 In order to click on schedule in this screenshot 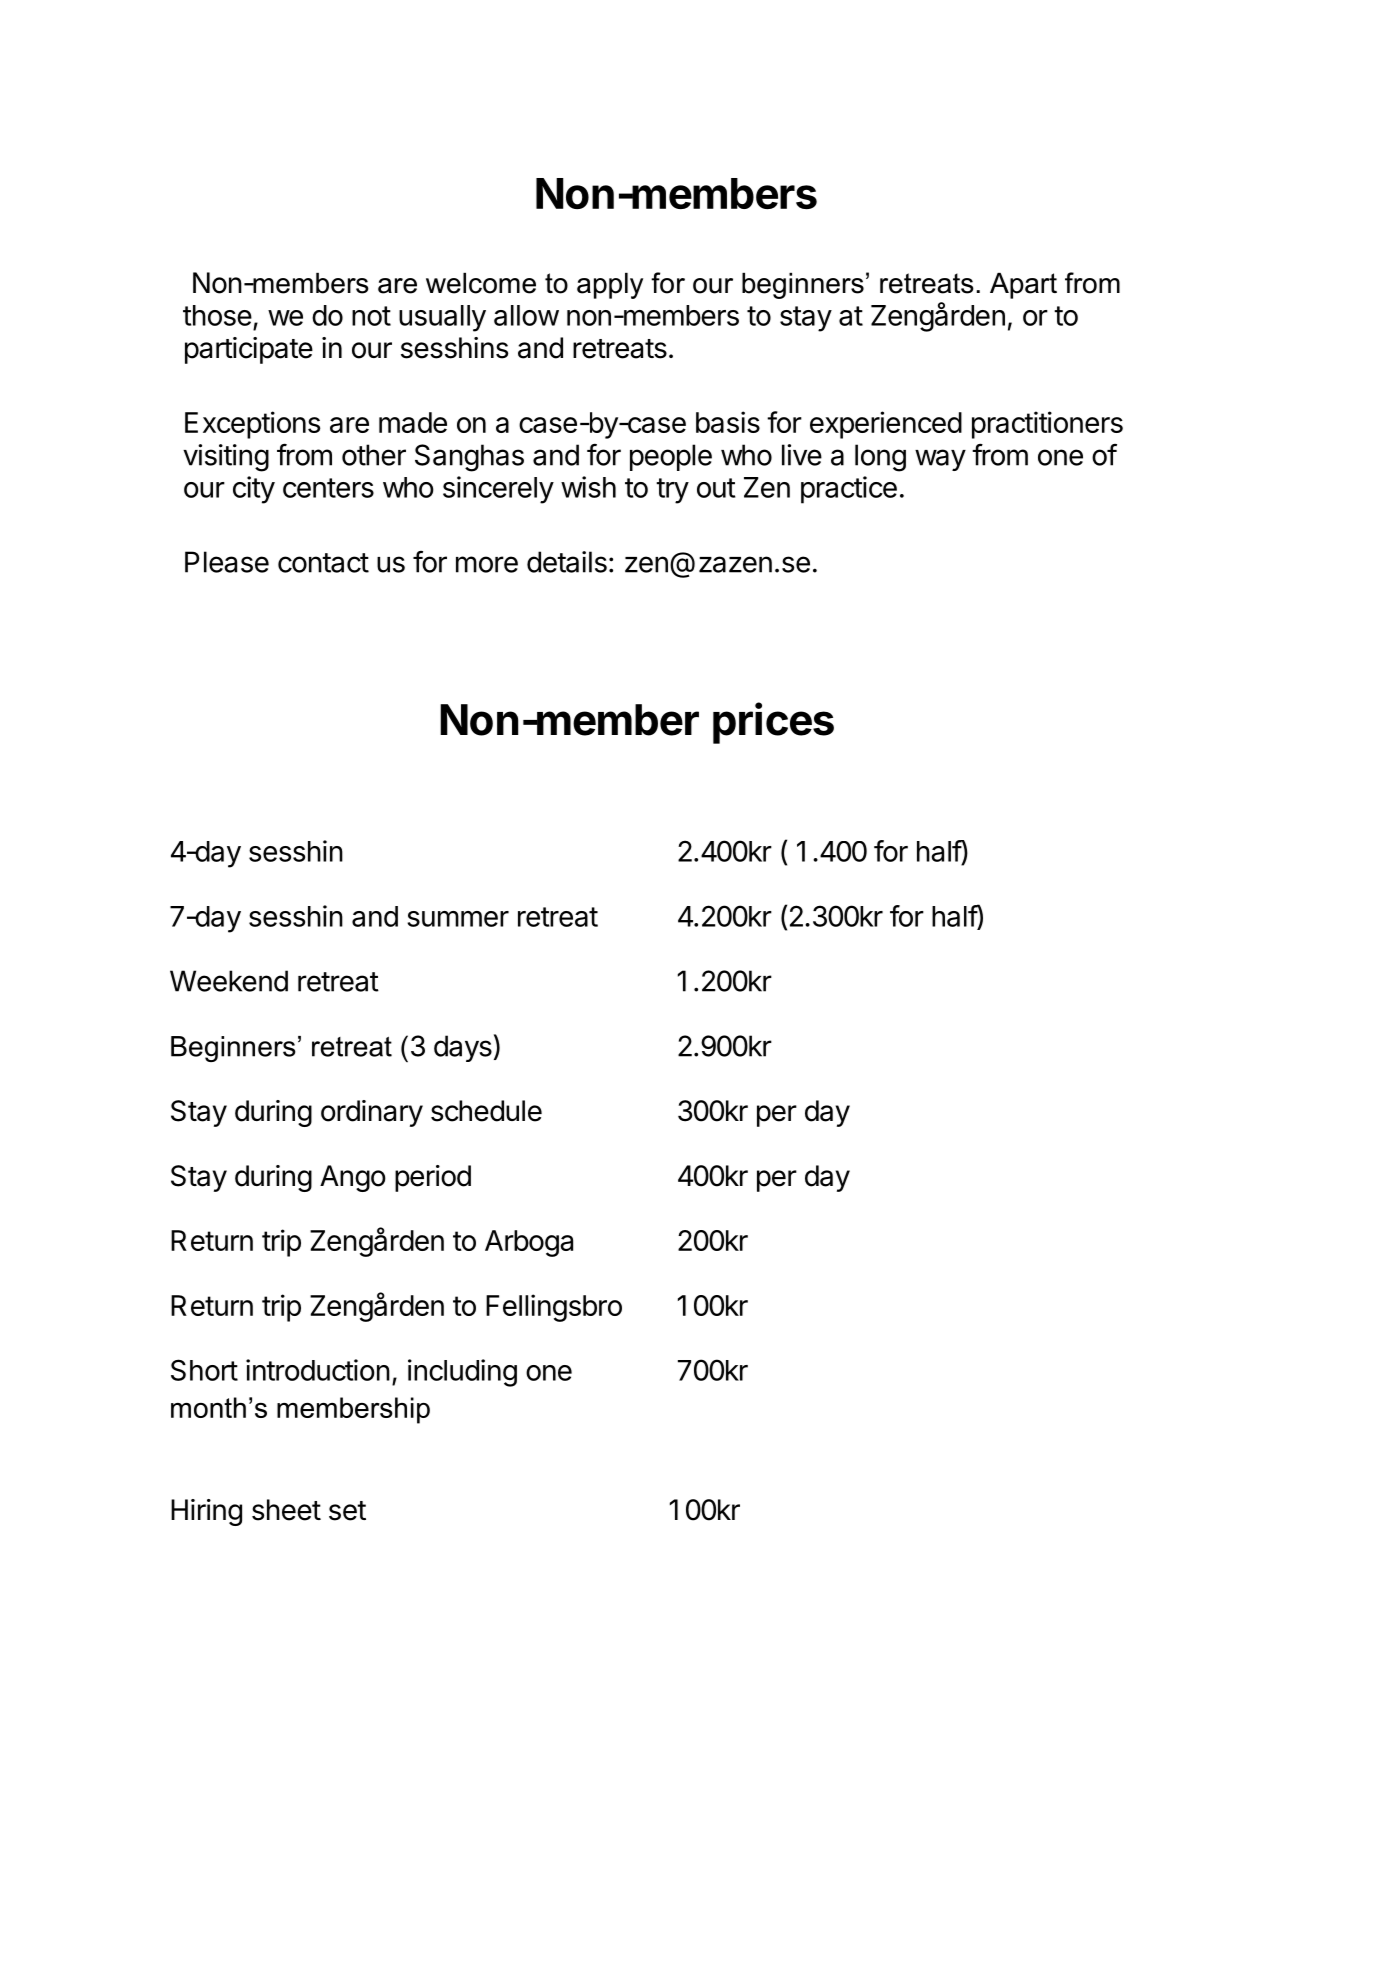, I will do `click(486, 1111)`.
